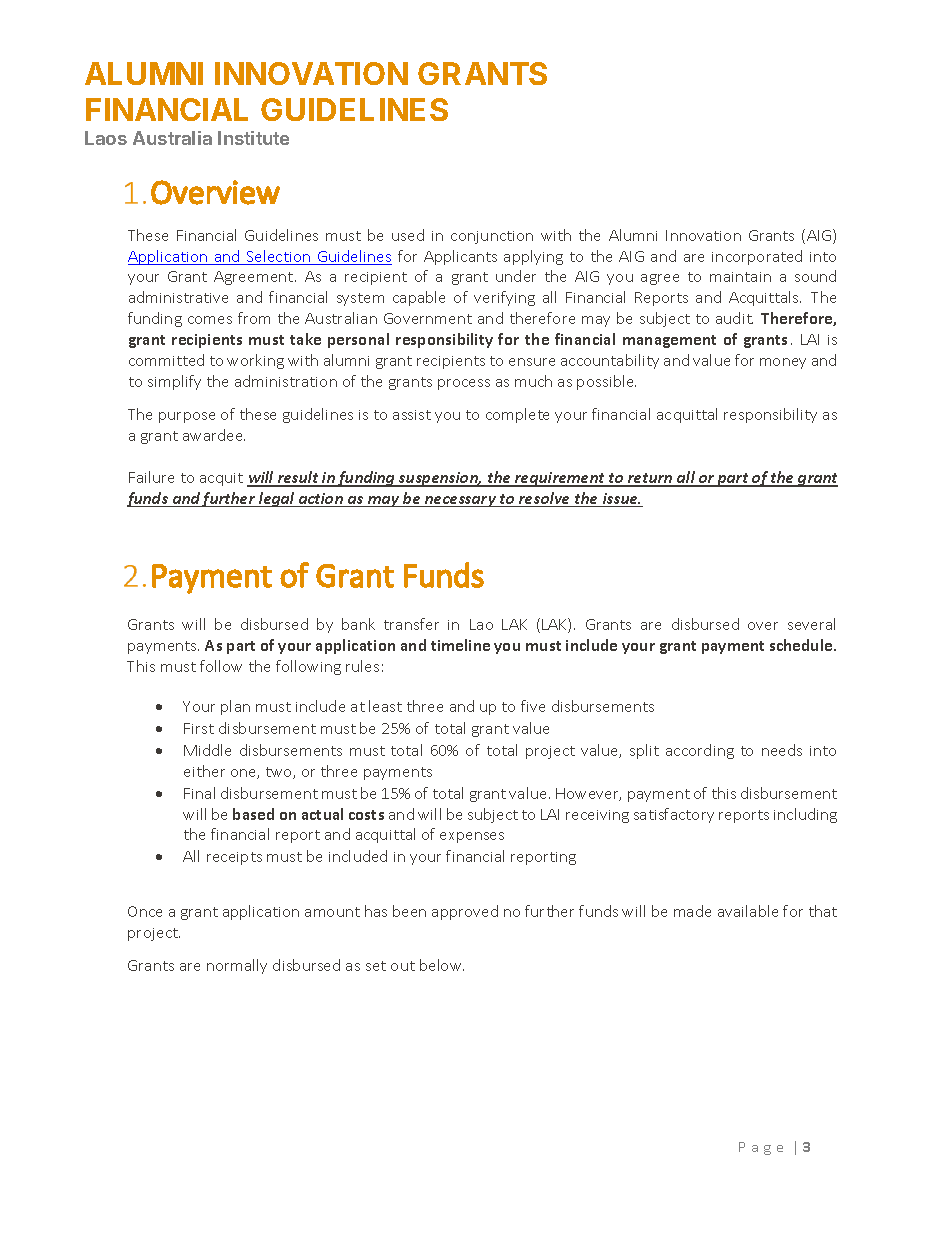  Describe the element at coordinates (237, 966) in the image. I see `normally` at that location.
